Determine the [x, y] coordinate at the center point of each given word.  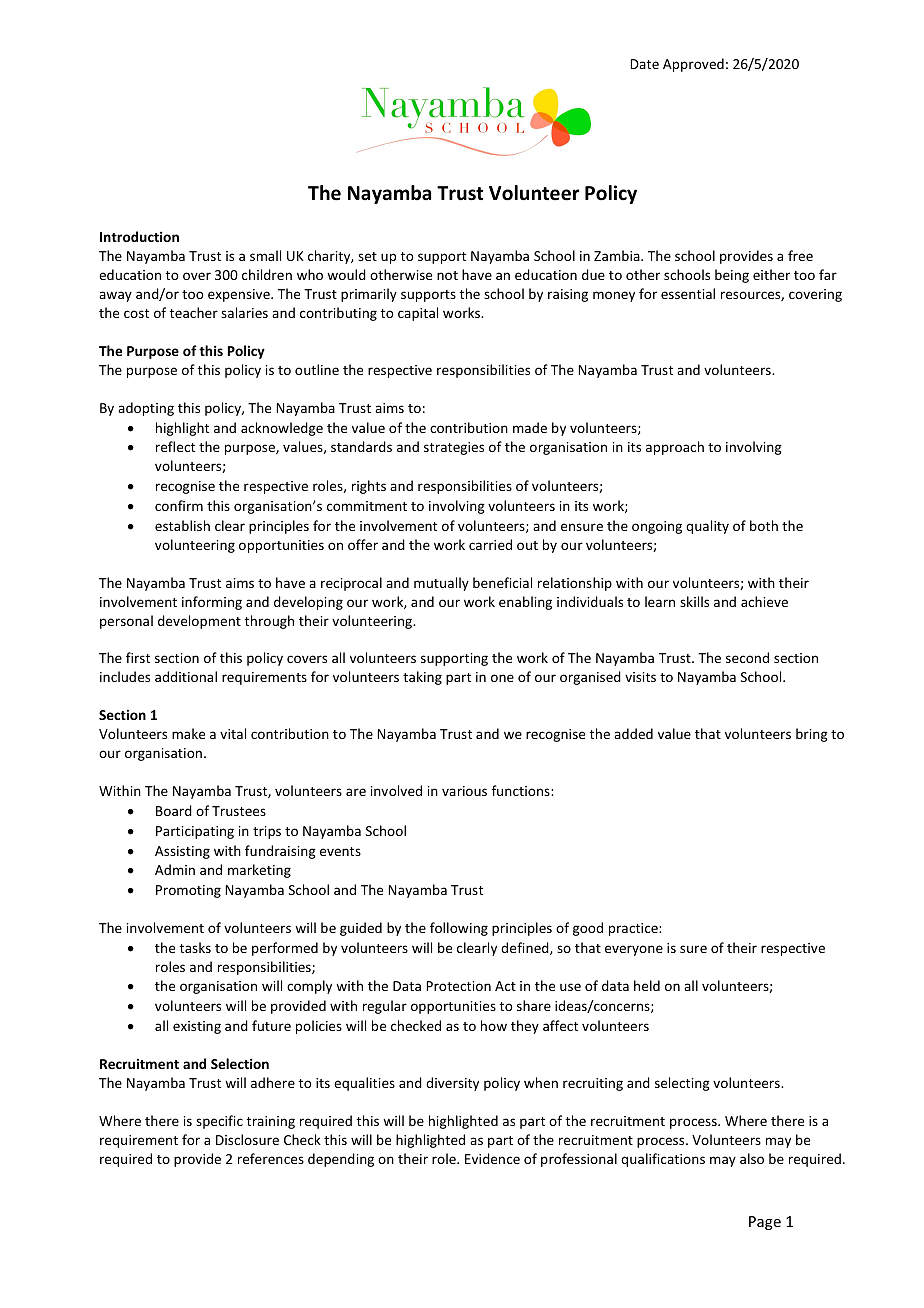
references [271, 1158]
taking [422, 678]
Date [644, 64]
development [199, 622]
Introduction [139, 236]
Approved [693, 65]
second [747, 657]
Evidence [492, 1158]
